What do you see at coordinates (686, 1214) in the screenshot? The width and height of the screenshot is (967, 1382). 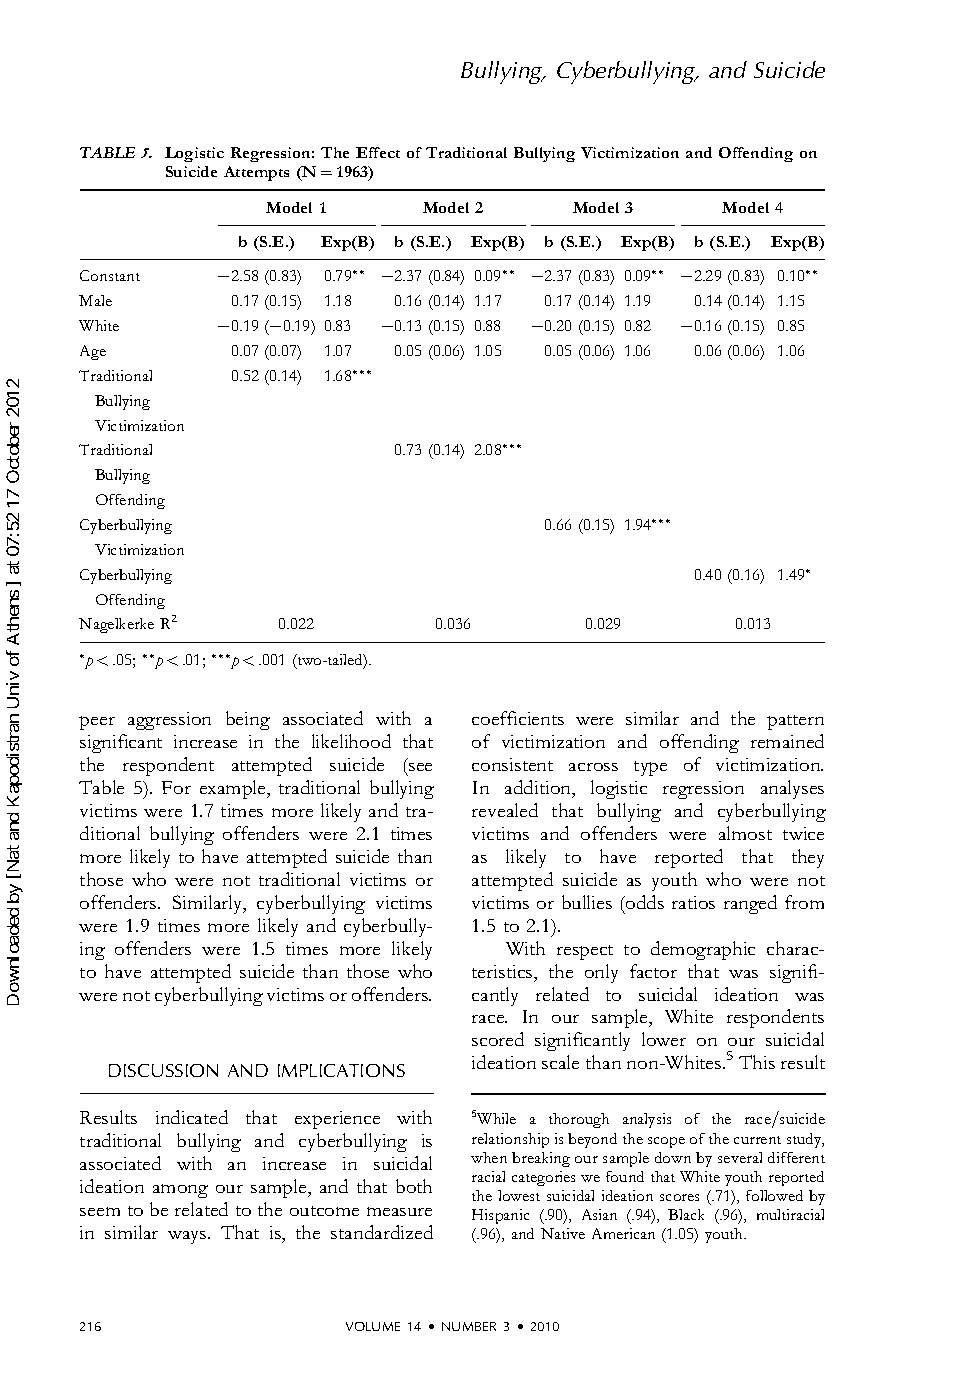 I see `Black` at bounding box center [686, 1214].
